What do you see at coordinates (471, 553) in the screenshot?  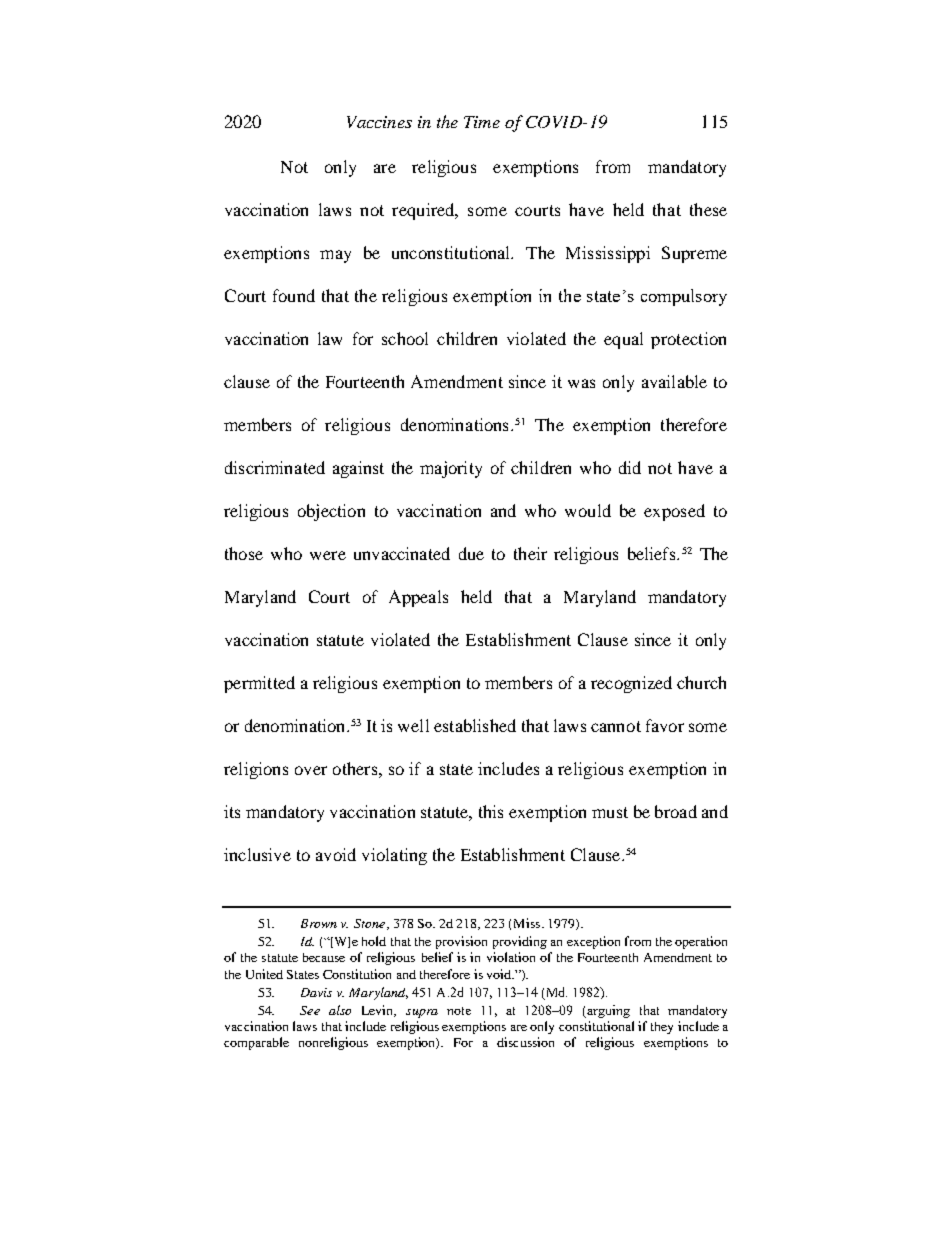 I see `due` at bounding box center [471, 553].
